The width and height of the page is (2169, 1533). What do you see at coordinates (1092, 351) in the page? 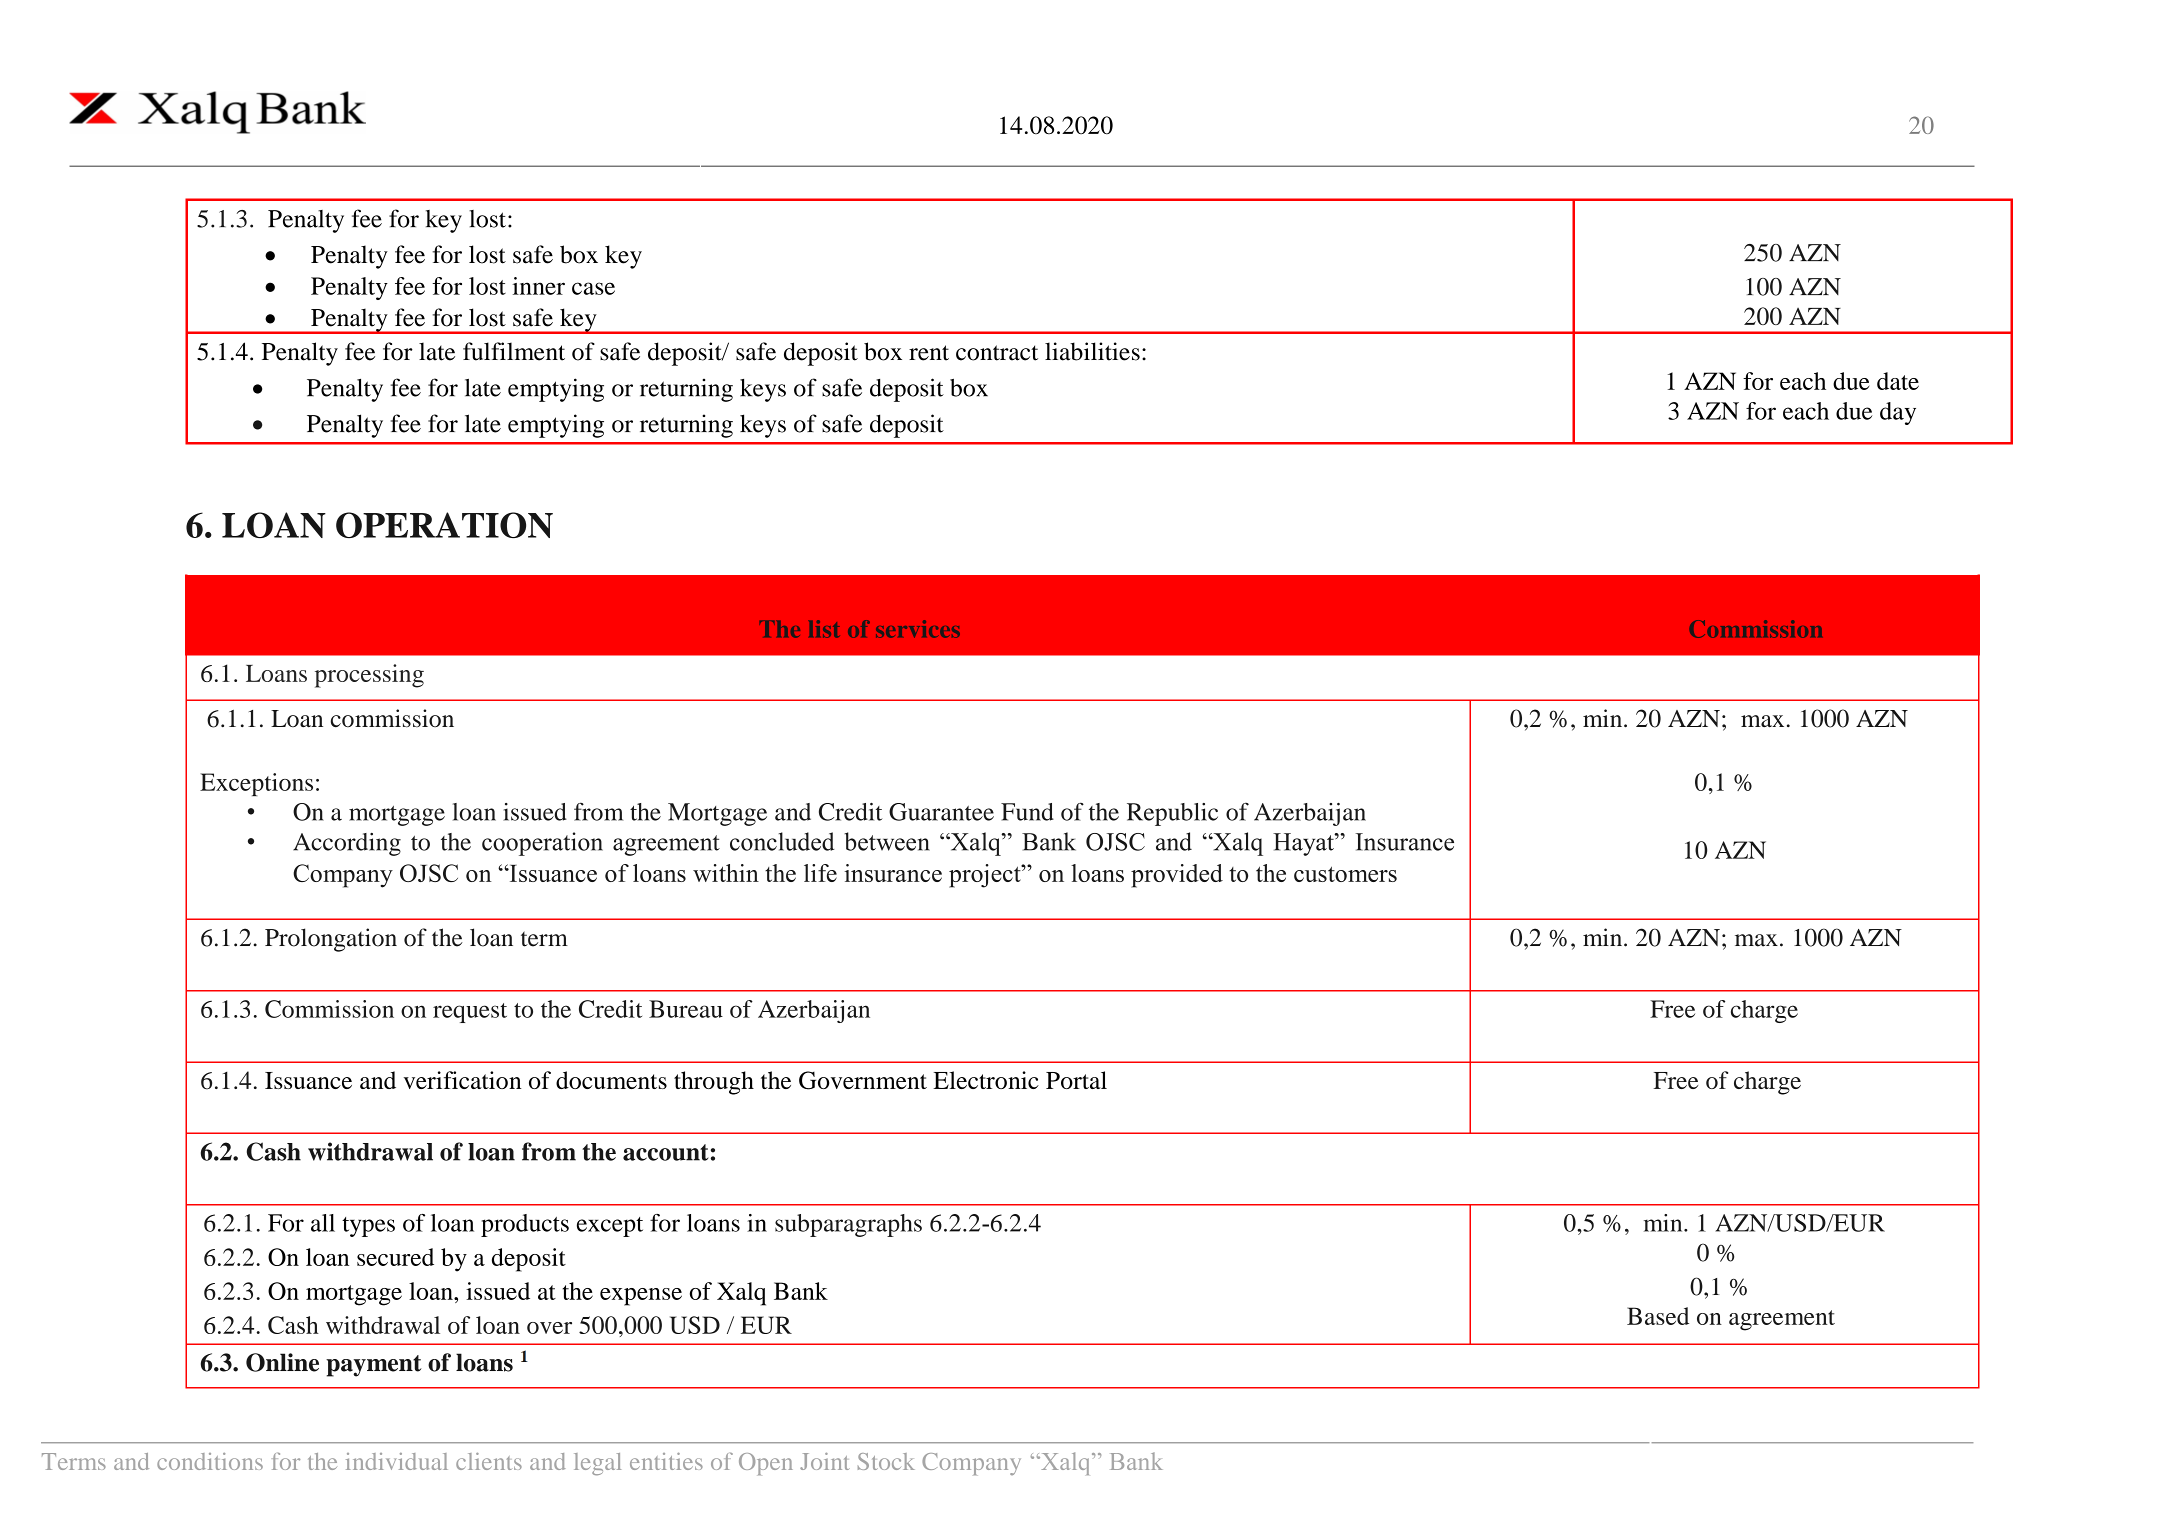
I see `liabilities` at bounding box center [1092, 351].
